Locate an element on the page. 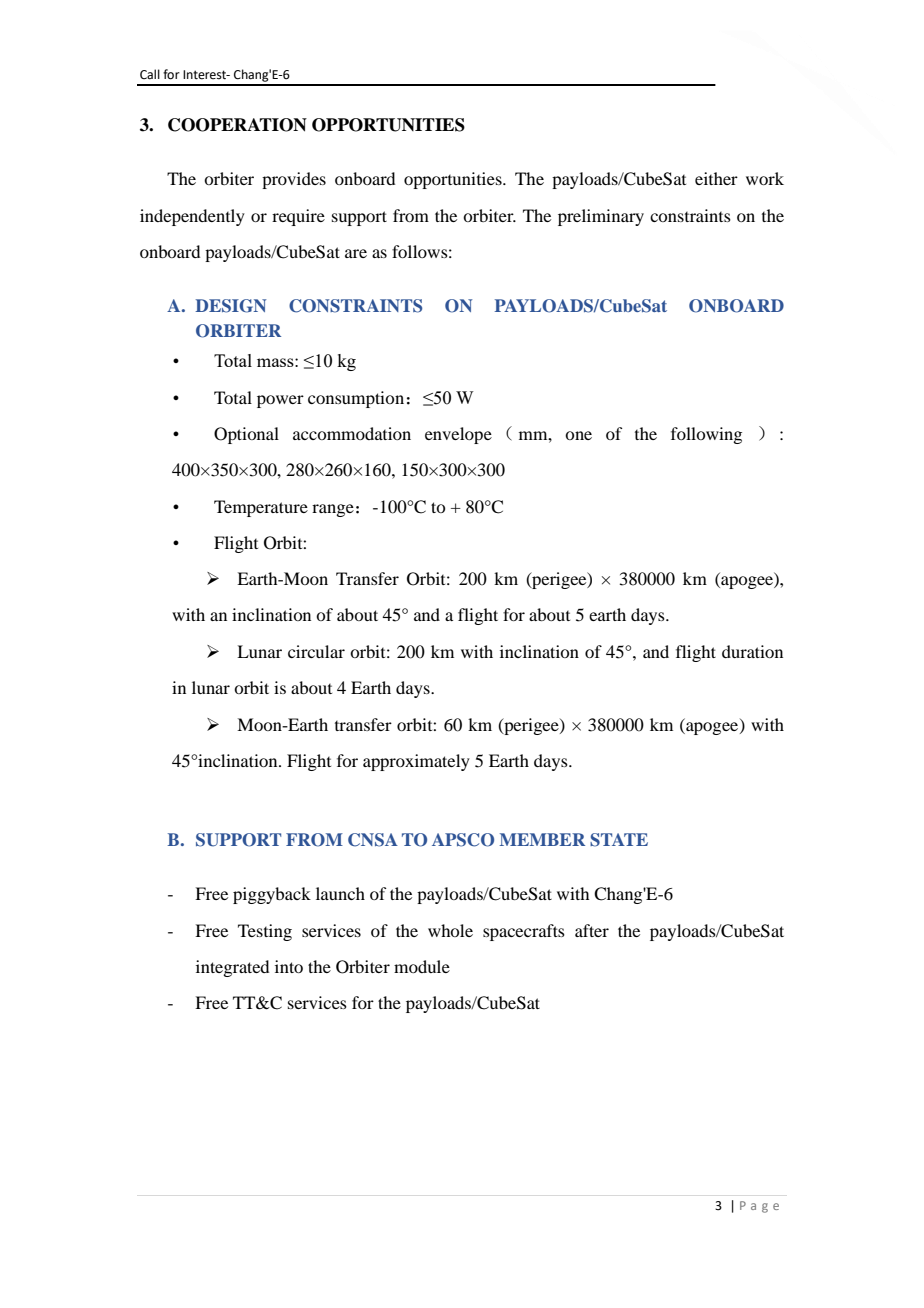 The image size is (924, 1308). approximately is located at coordinates (416, 762).
